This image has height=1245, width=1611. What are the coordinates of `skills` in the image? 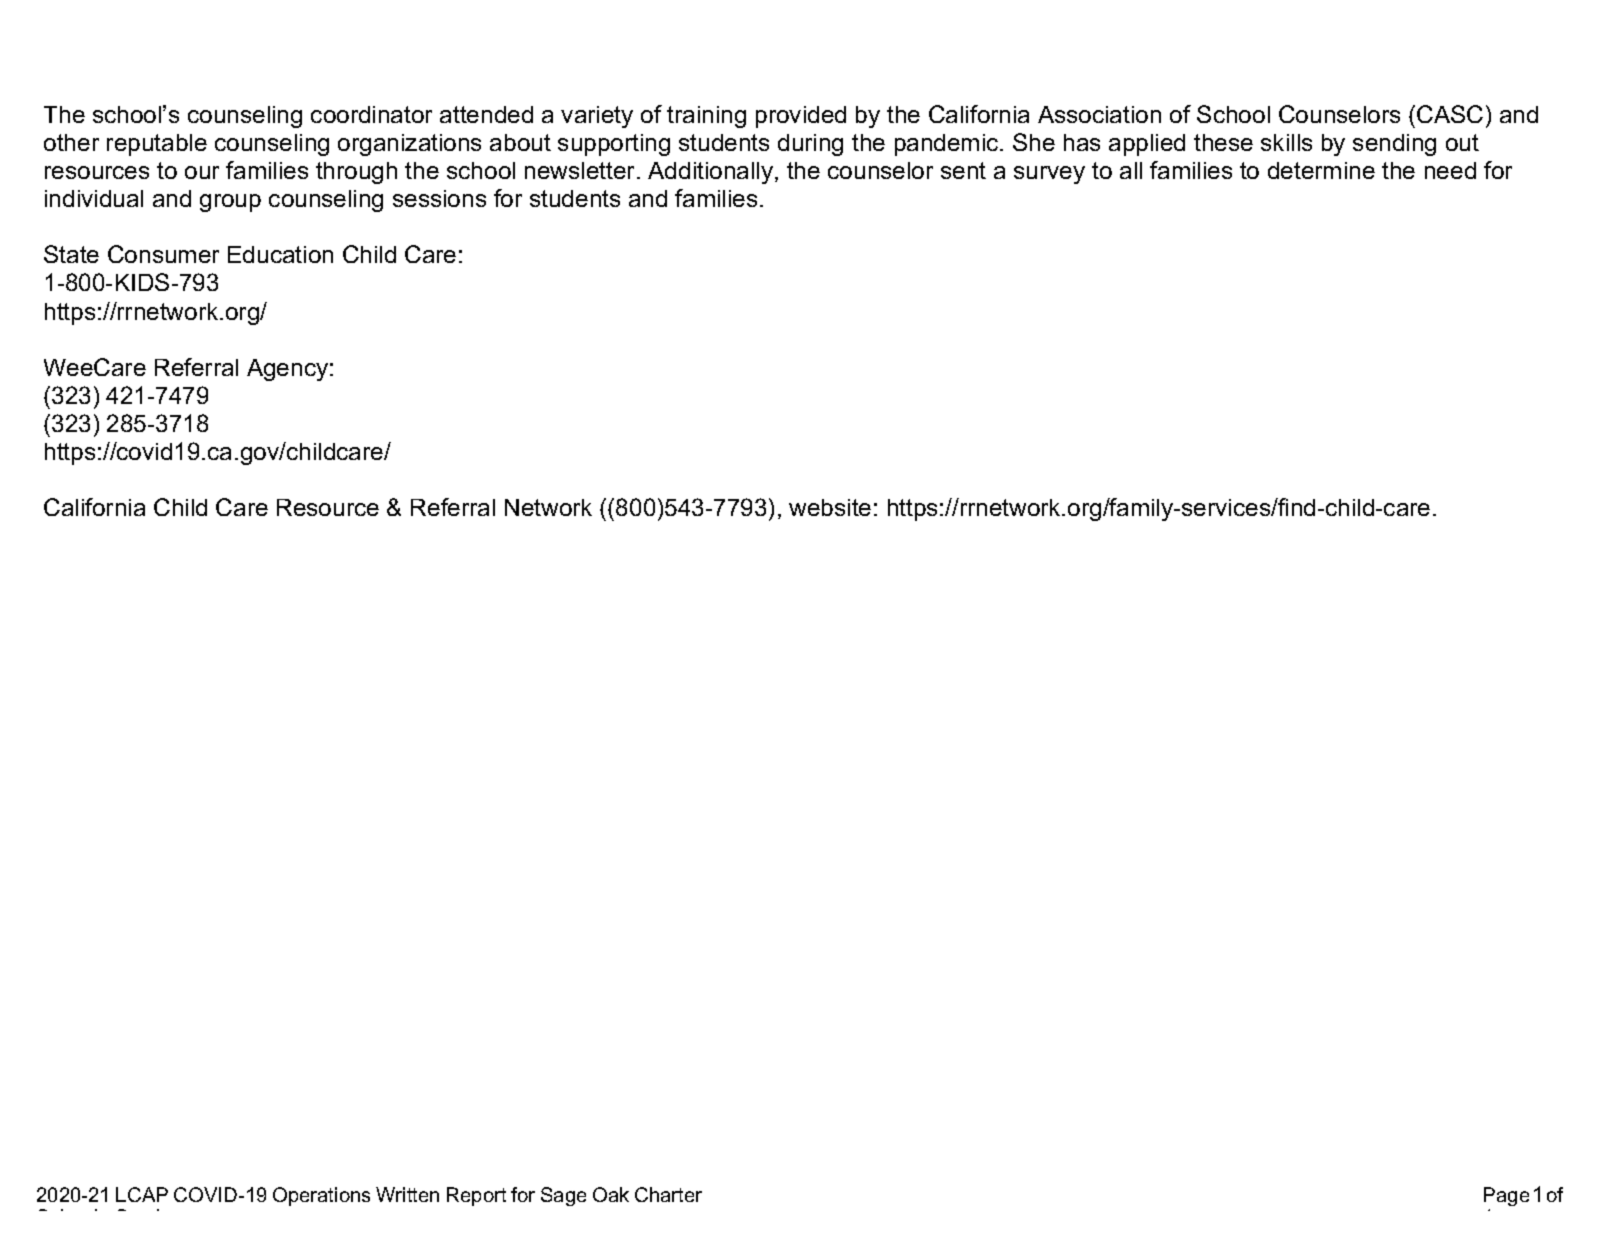 It's located at (1286, 142).
